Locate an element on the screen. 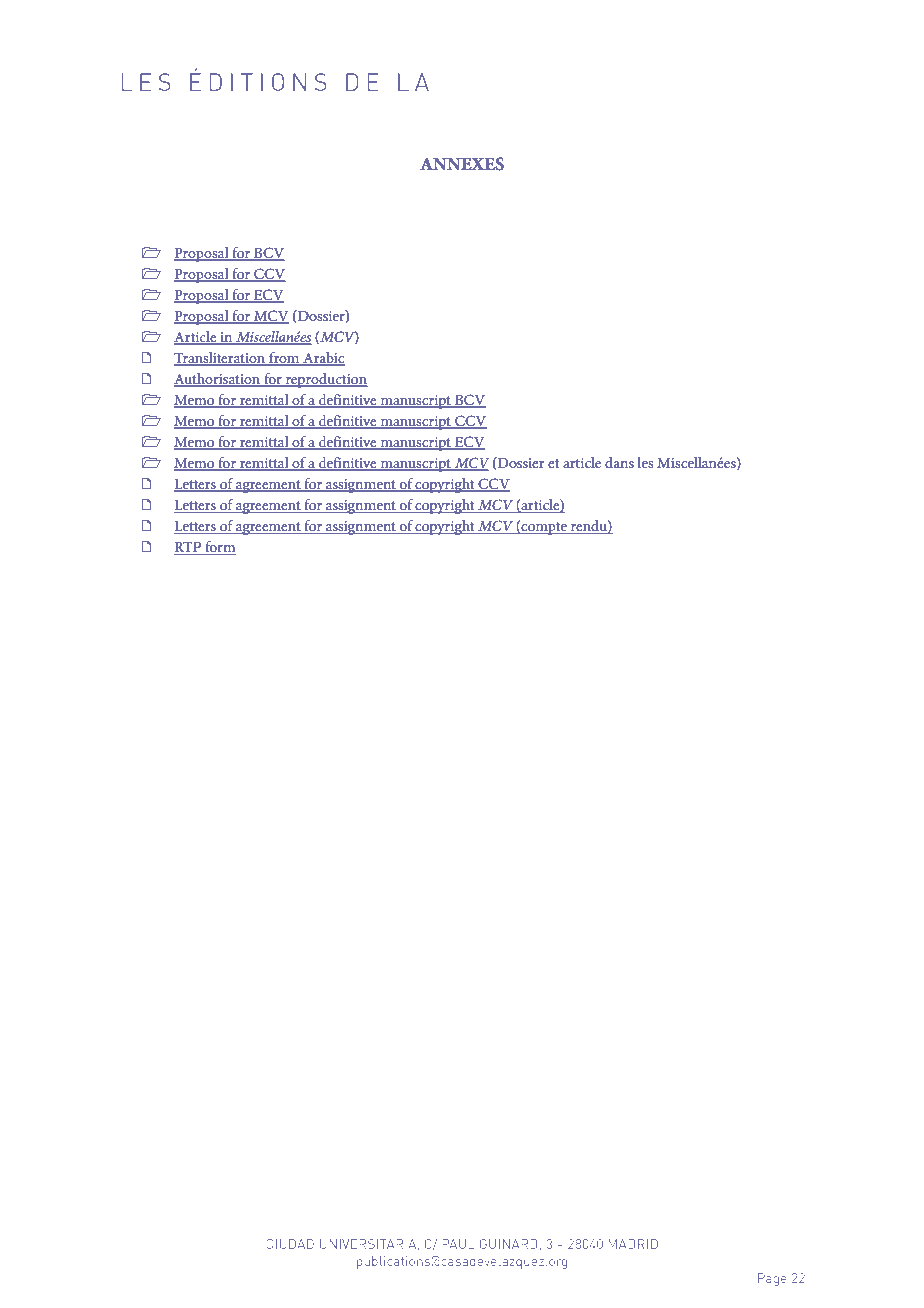  from is located at coordinates (284, 359).
